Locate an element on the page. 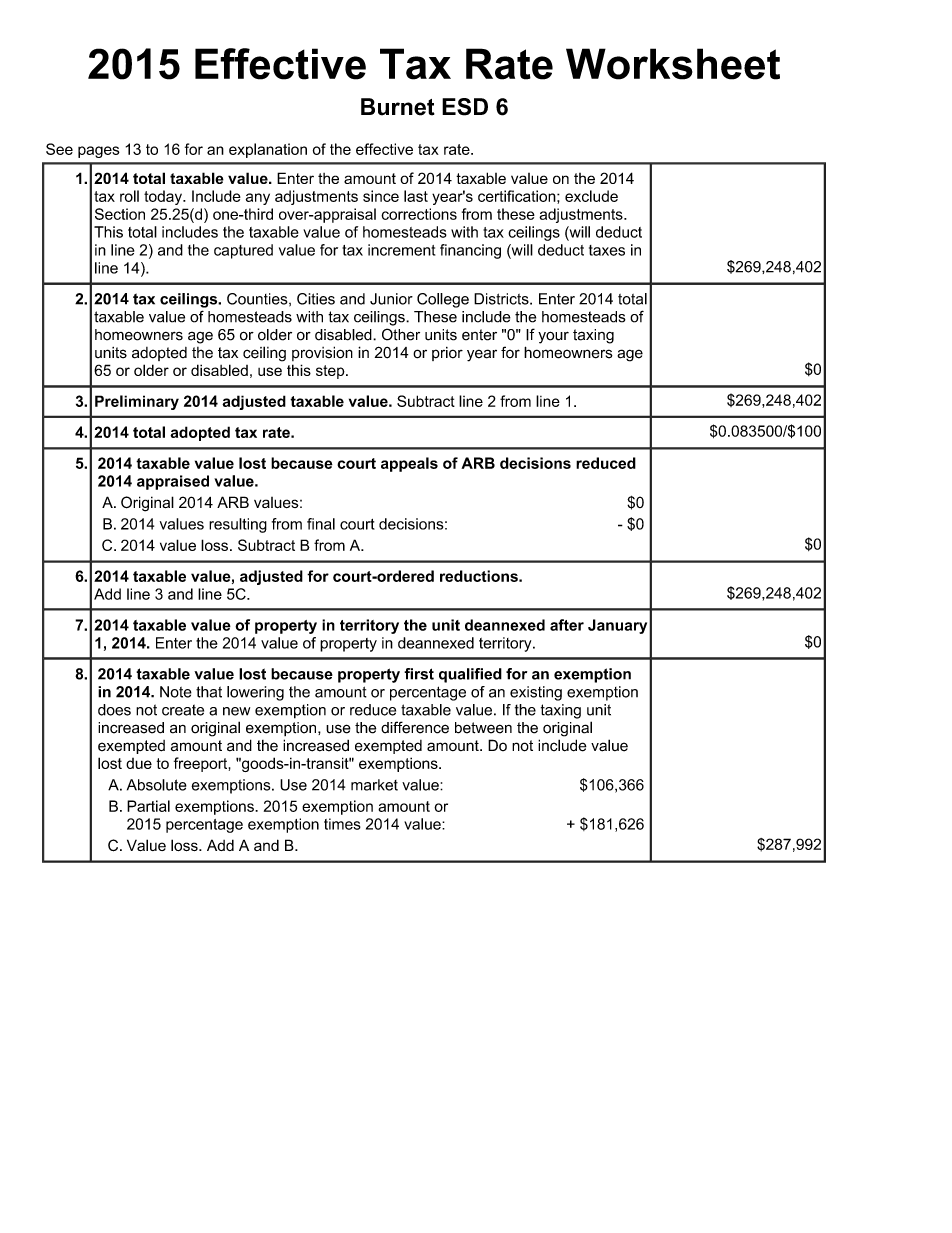 This image has height=1233, width=952. Burnet is located at coordinates (398, 107).
